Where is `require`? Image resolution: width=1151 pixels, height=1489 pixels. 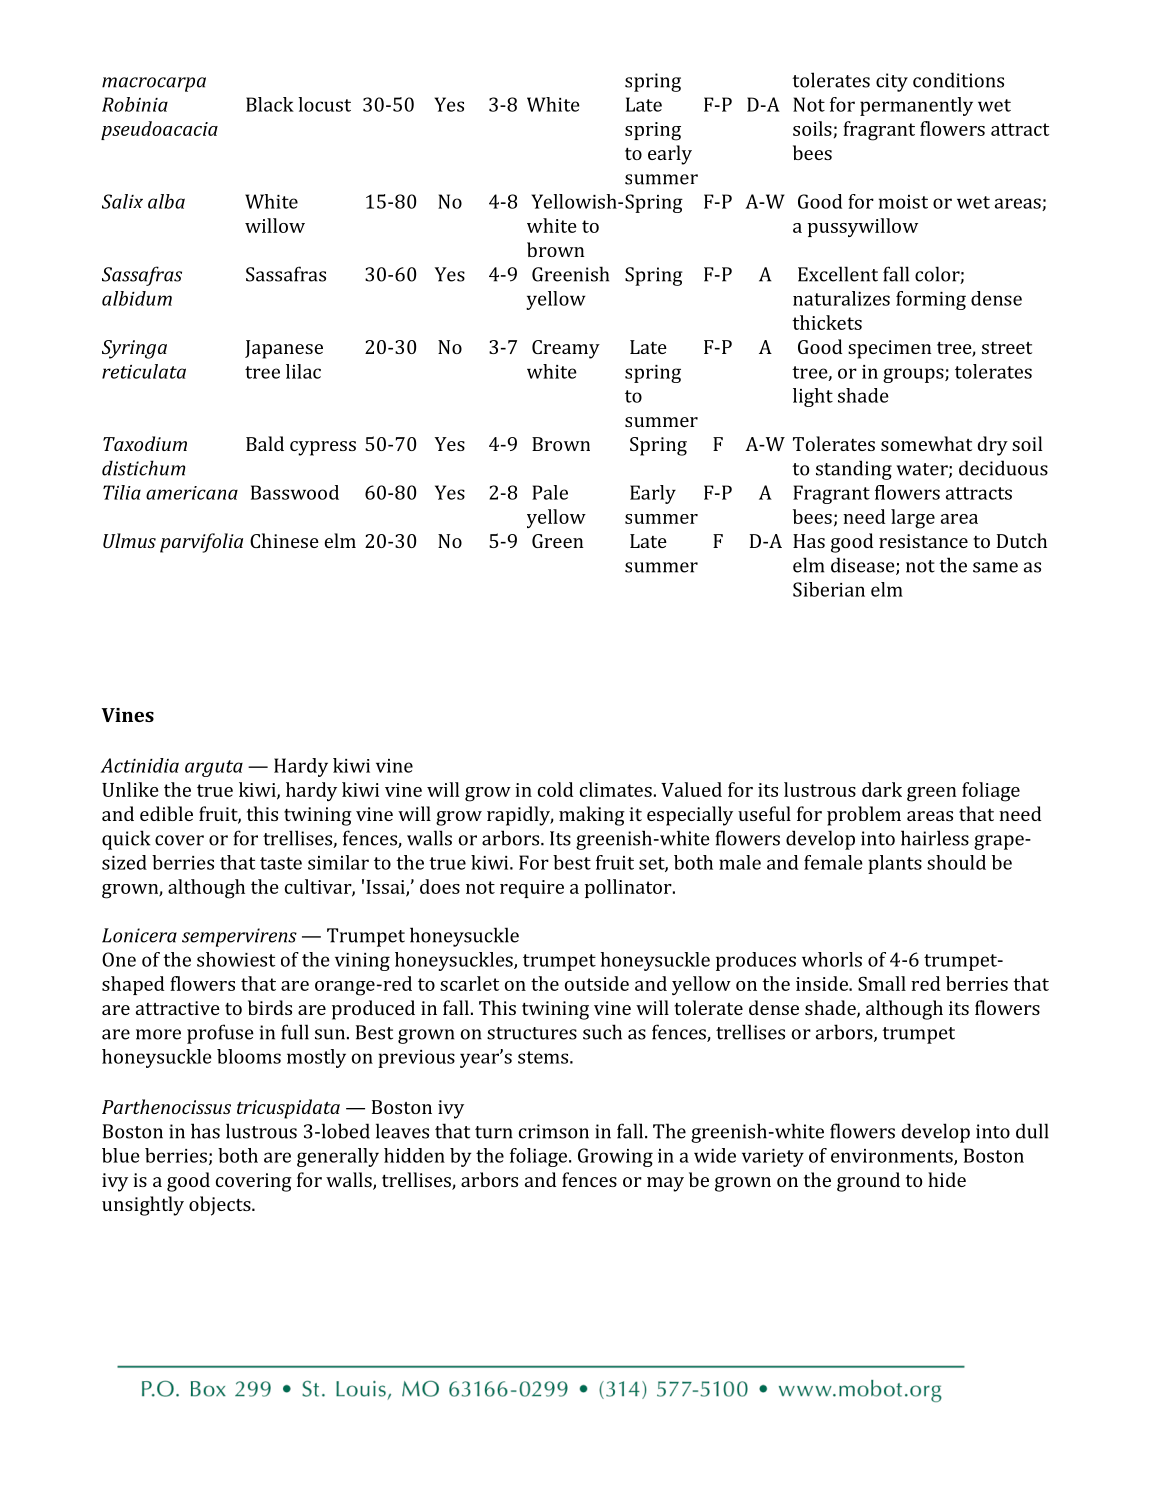 require is located at coordinates (532, 889).
